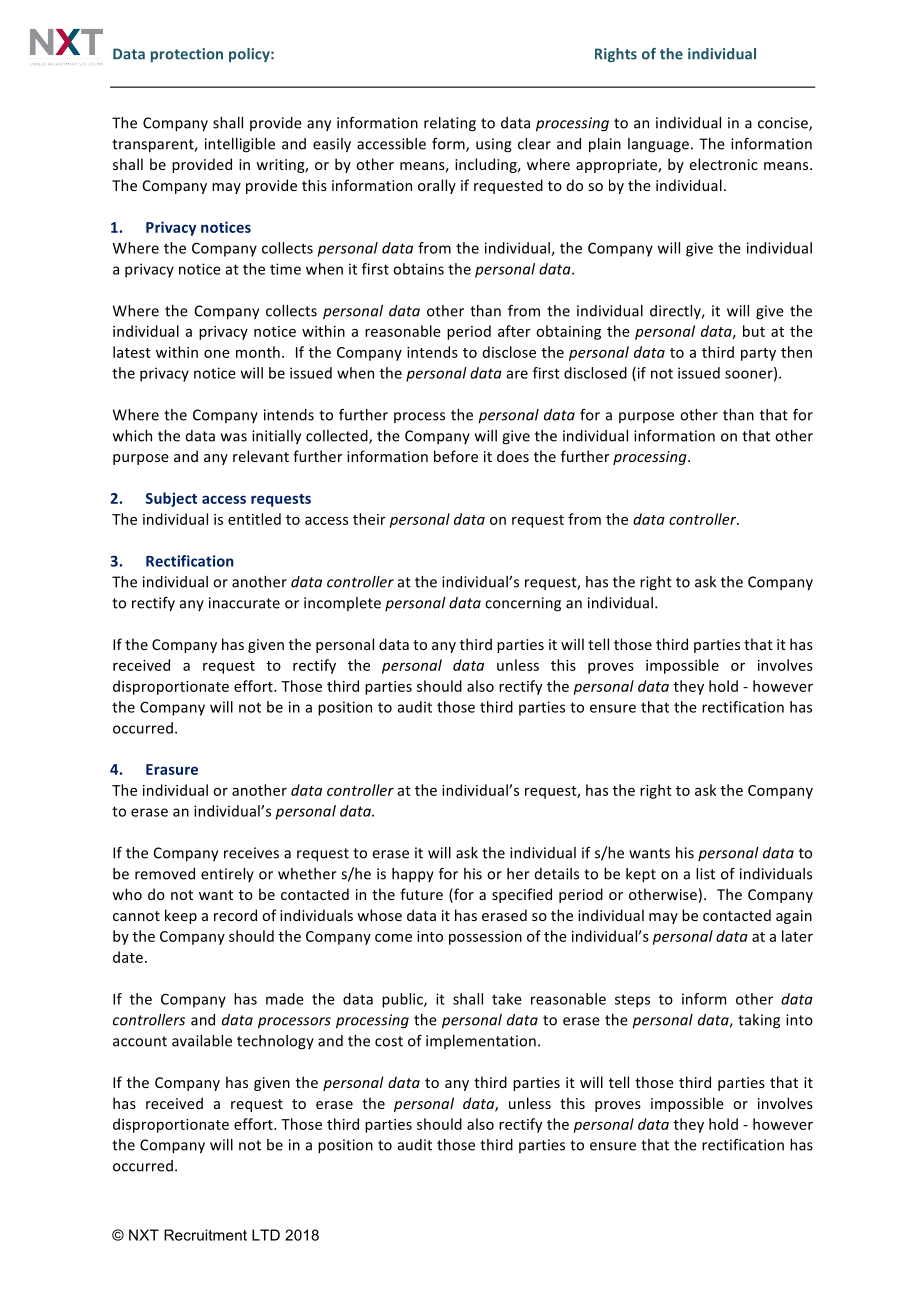  Describe the element at coordinates (759, 1021) in the screenshot. I see `taking` at that location.
